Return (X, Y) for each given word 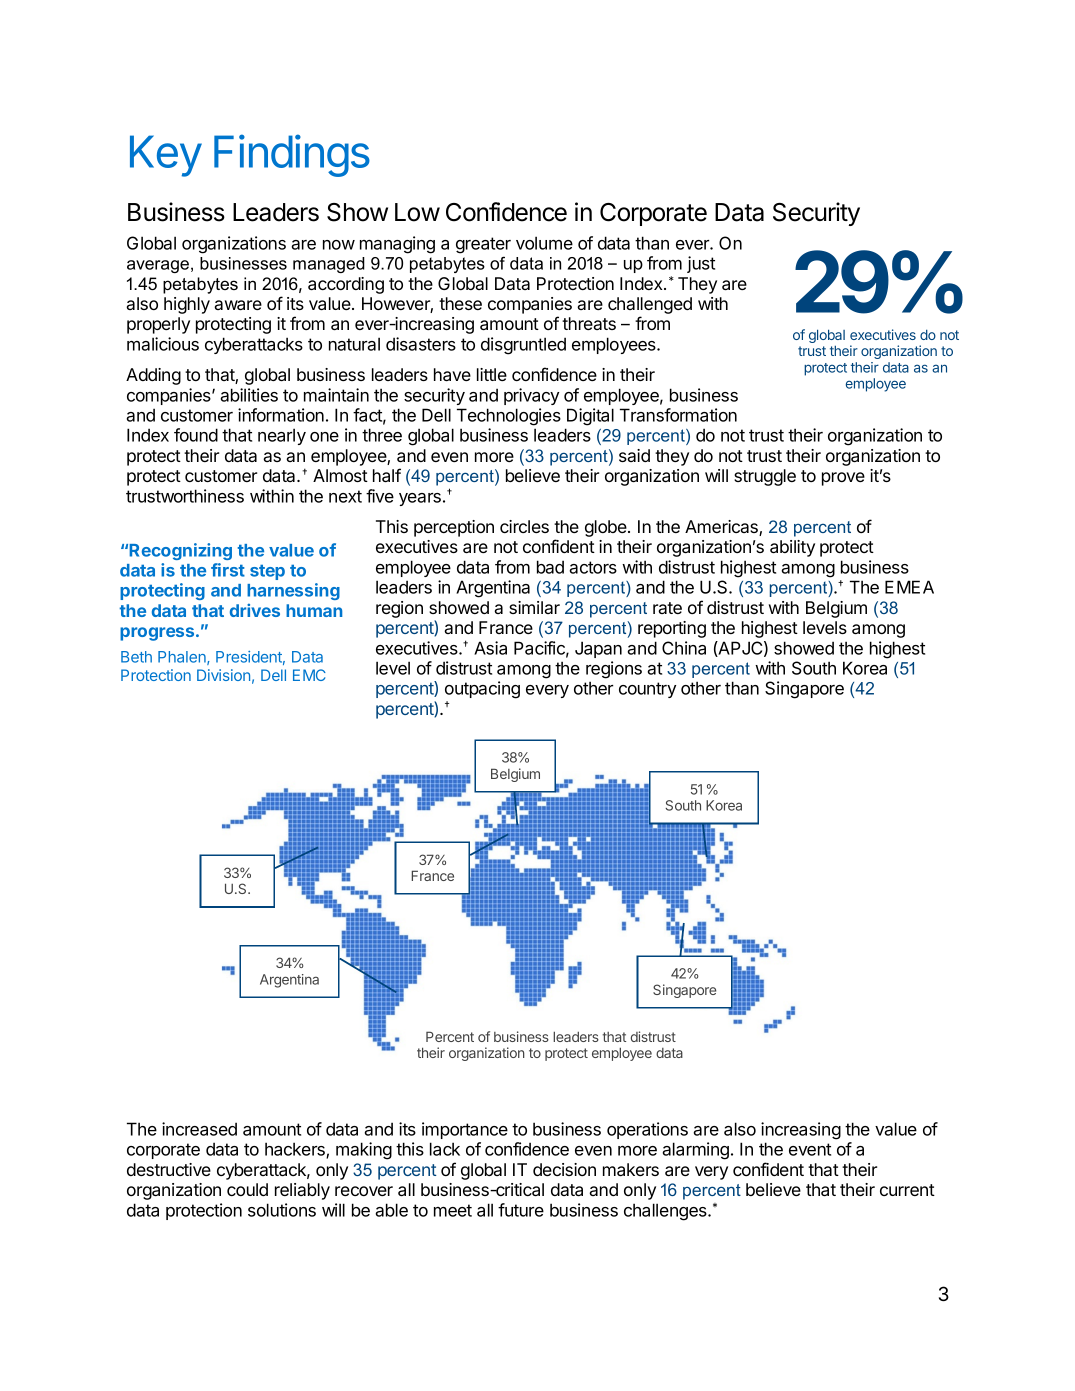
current (907, 1190)
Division (223, 675)
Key (166, 156)
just (701, 264)
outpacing (482, 690)
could (247, 1189)
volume (544, 243)
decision (564, 1169)
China (684, 648)
